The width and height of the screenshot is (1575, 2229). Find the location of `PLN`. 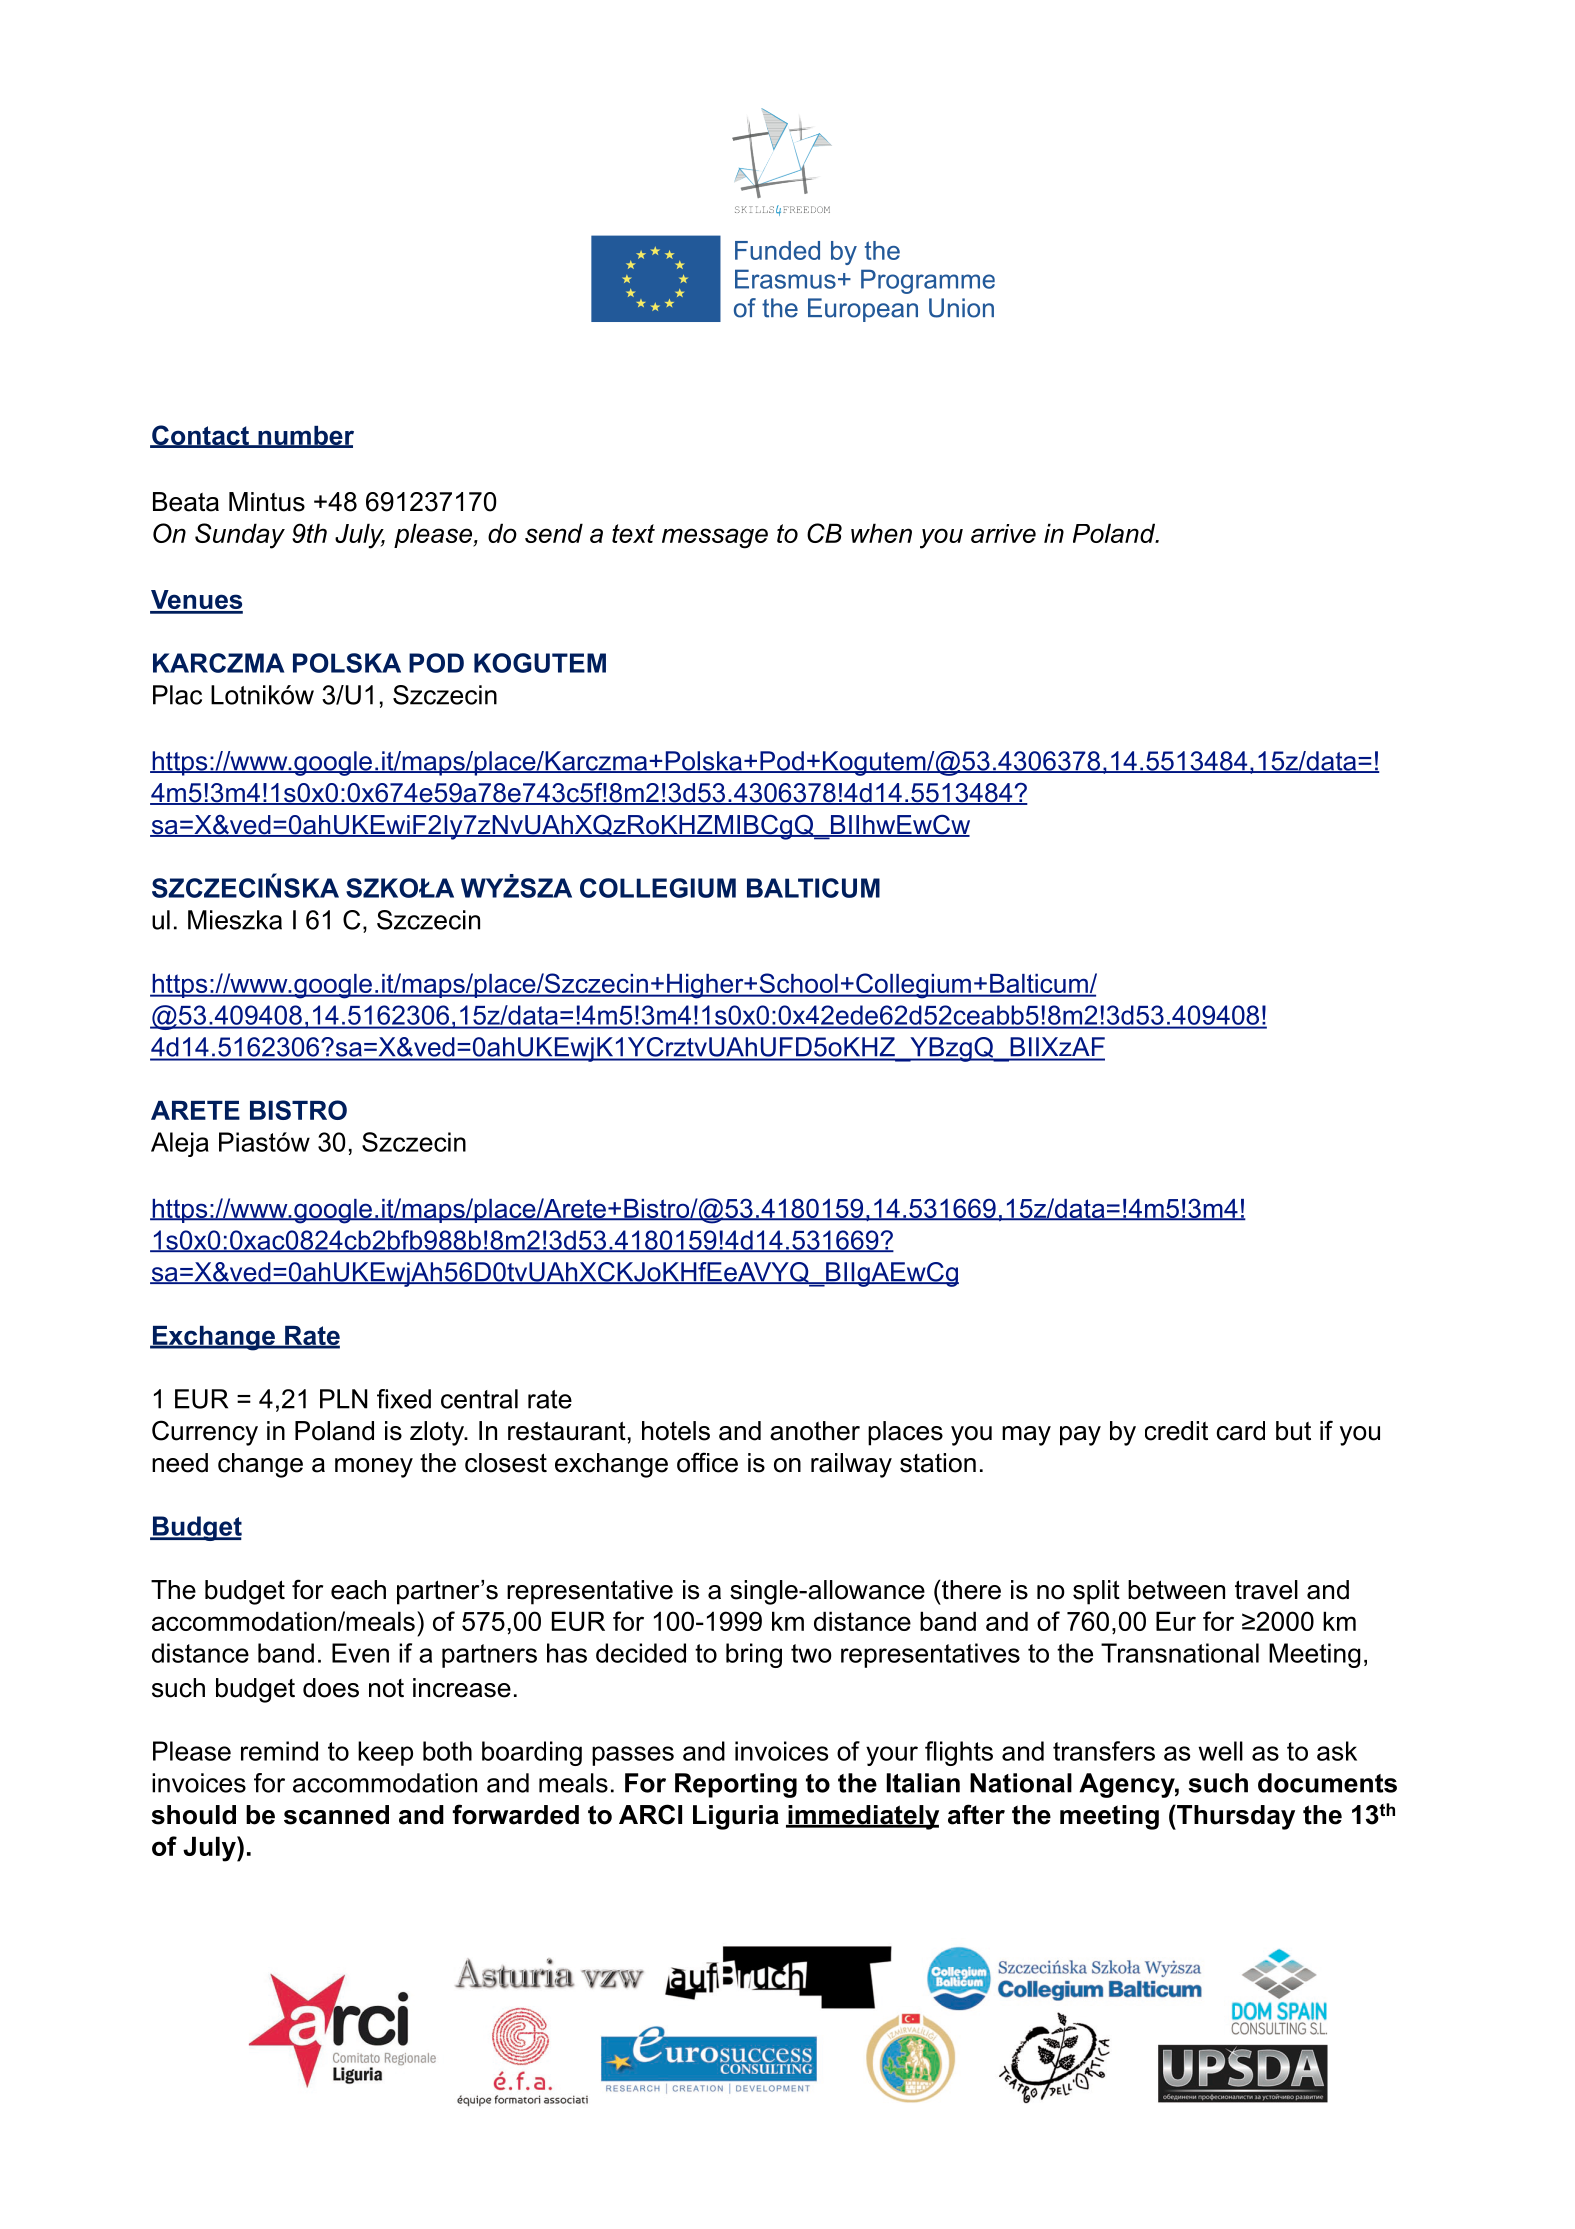

PLN is located at coordinates (343, 1399).
